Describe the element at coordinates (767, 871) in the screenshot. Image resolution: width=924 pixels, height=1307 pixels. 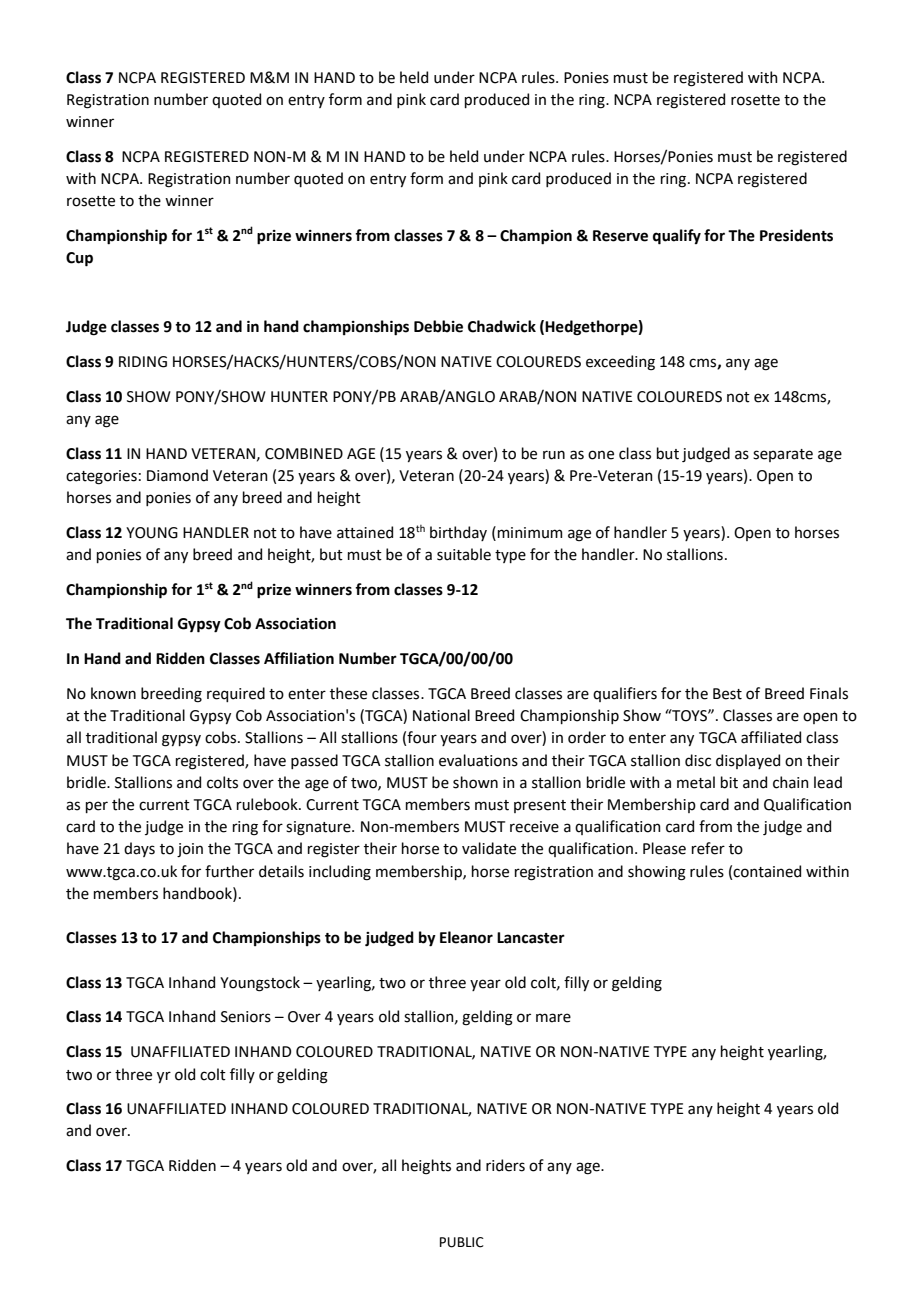
I see `contained` at that location.
